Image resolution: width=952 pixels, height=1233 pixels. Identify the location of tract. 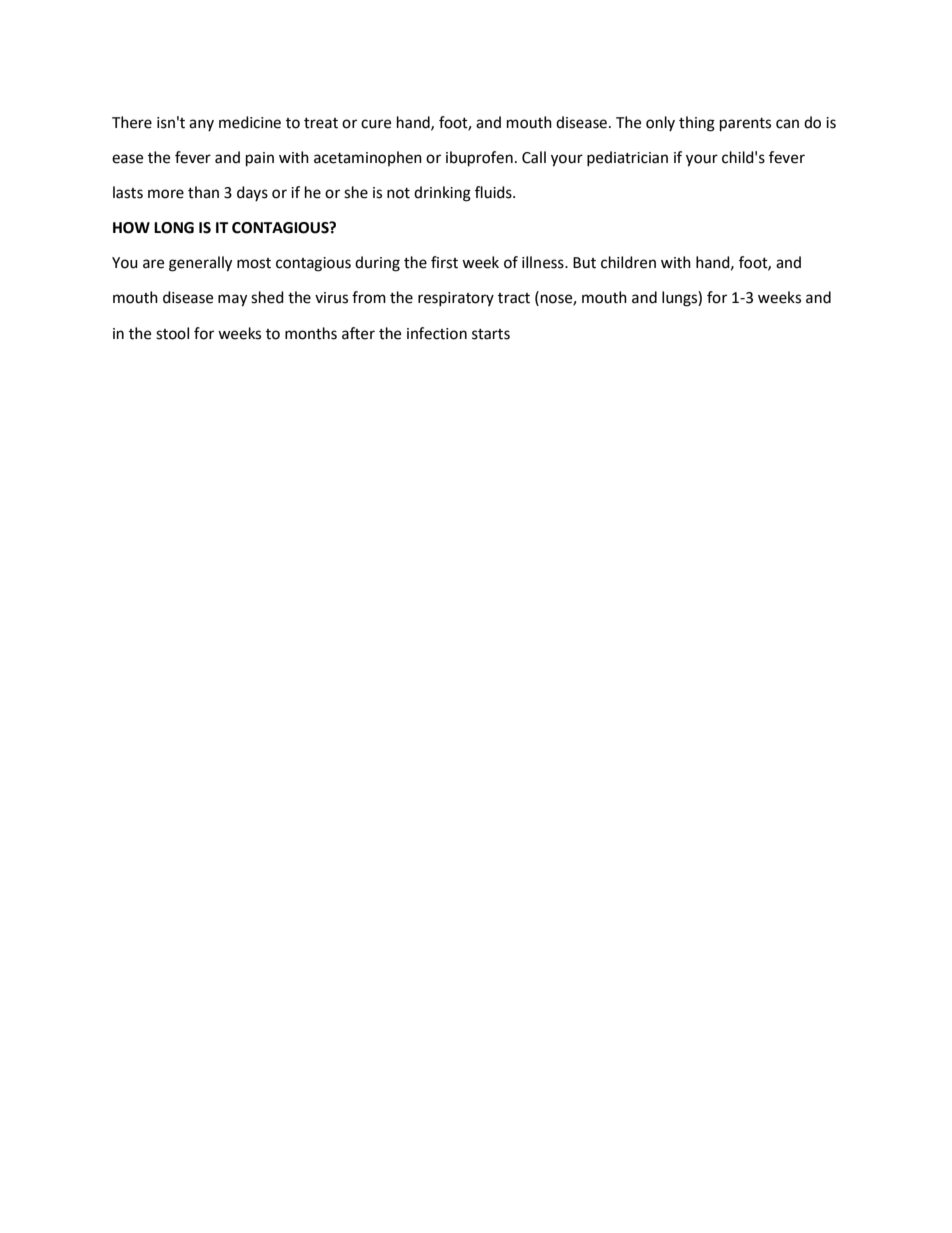
(514, 298).
